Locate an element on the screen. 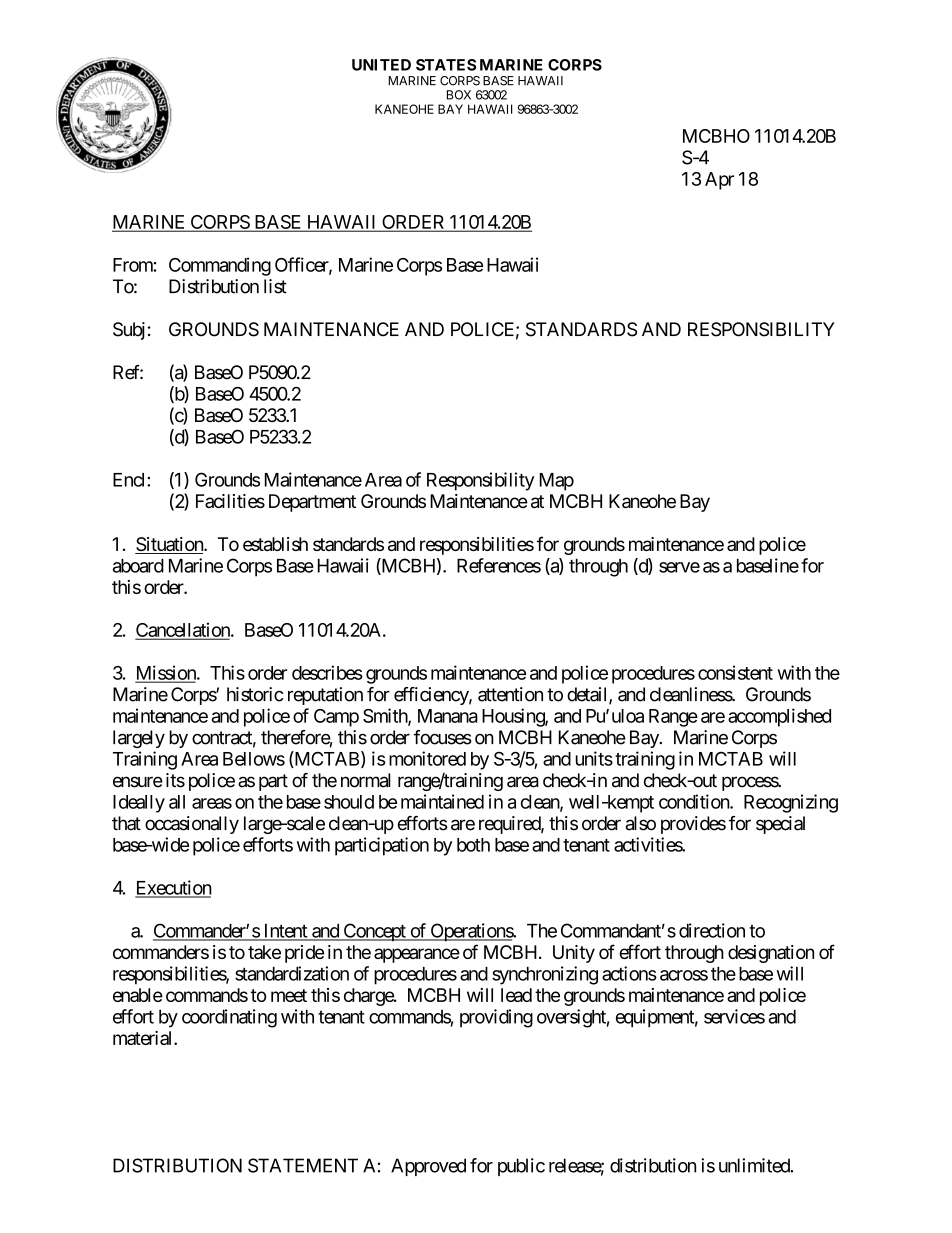  STATEMENT is located at coordinates (303, 1165).
